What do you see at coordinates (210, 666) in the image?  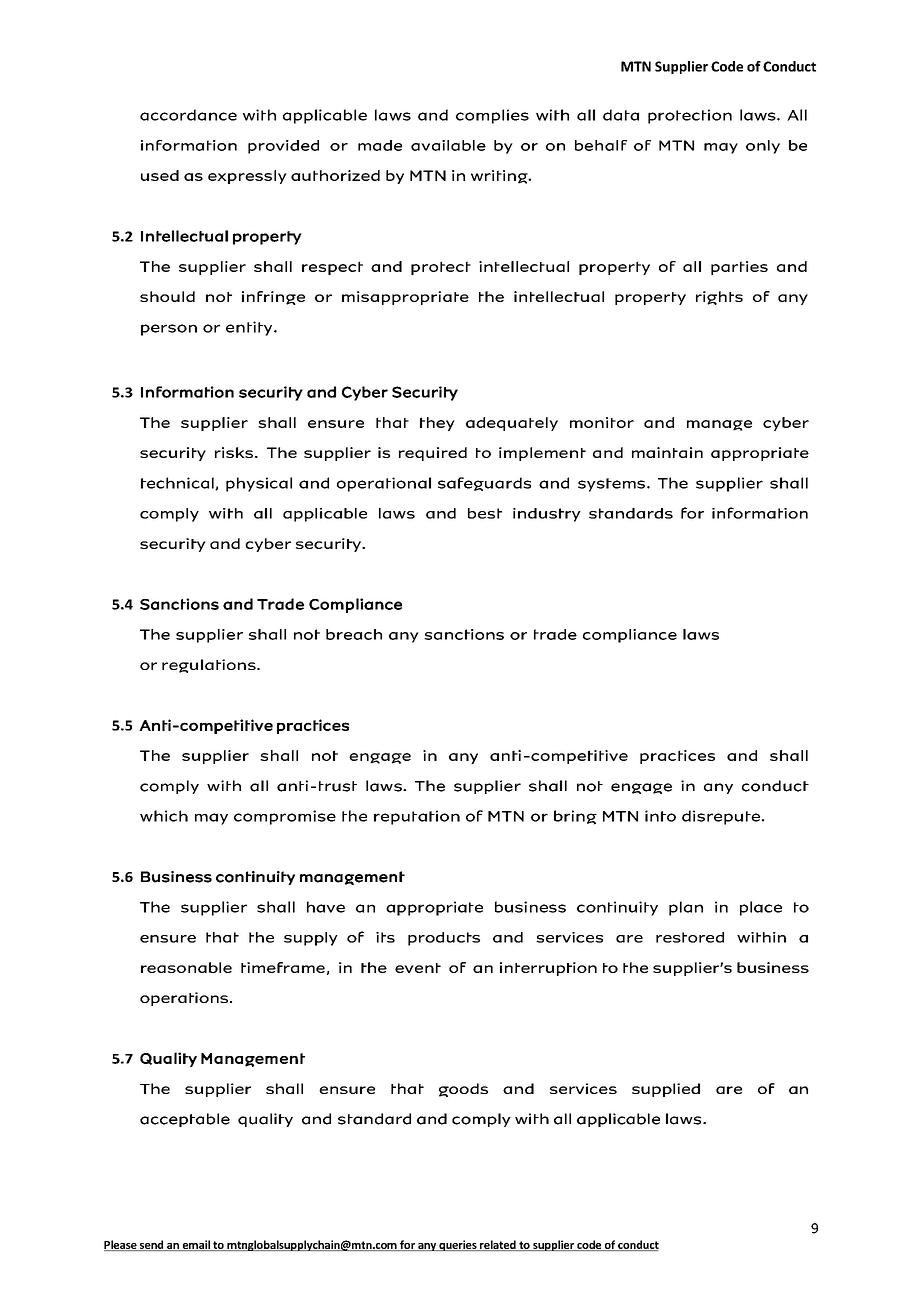 I see `regulations` at bounding box center [210, 666].
